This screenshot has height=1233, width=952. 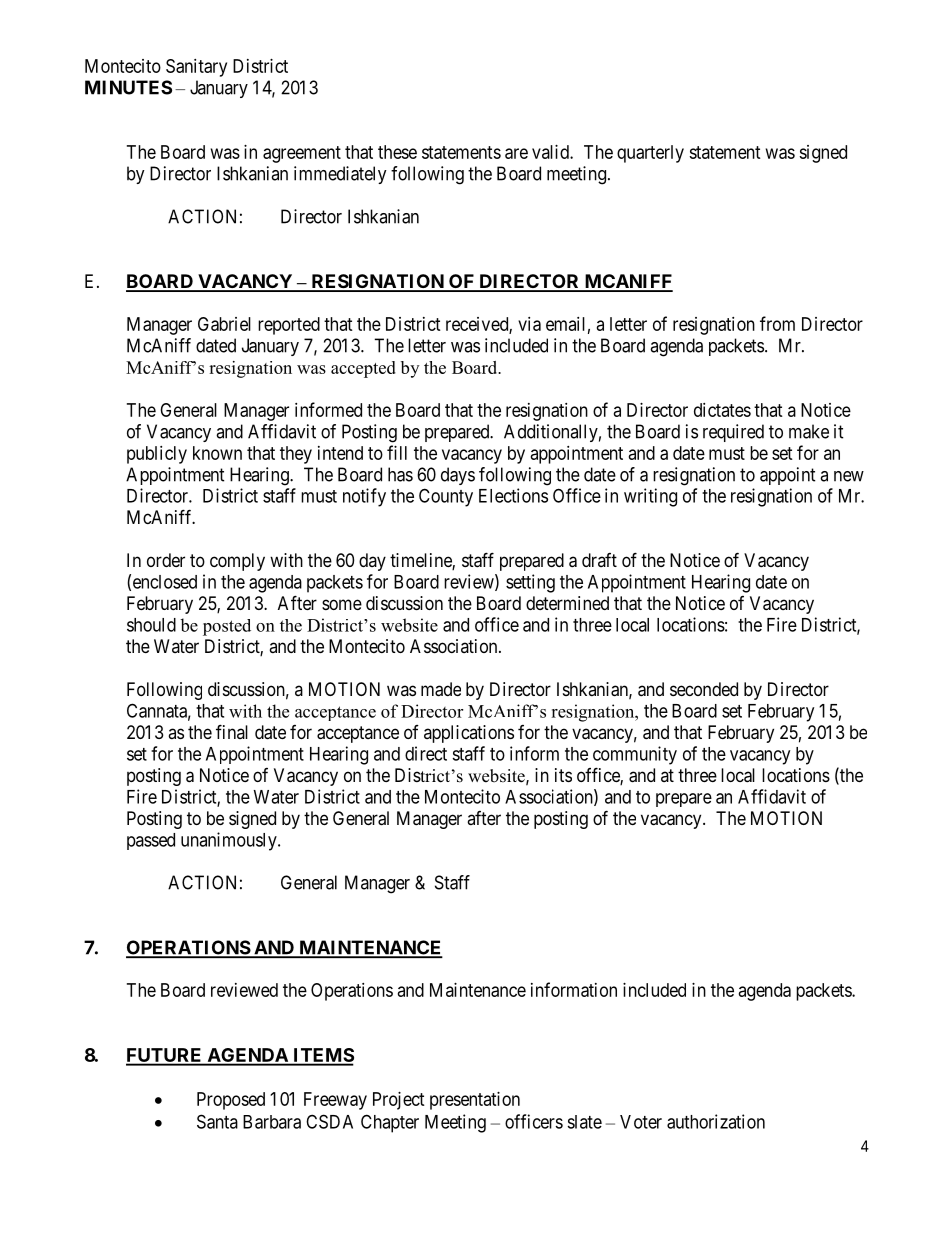 I want to click on seconded, so click(x=704, y=689).
